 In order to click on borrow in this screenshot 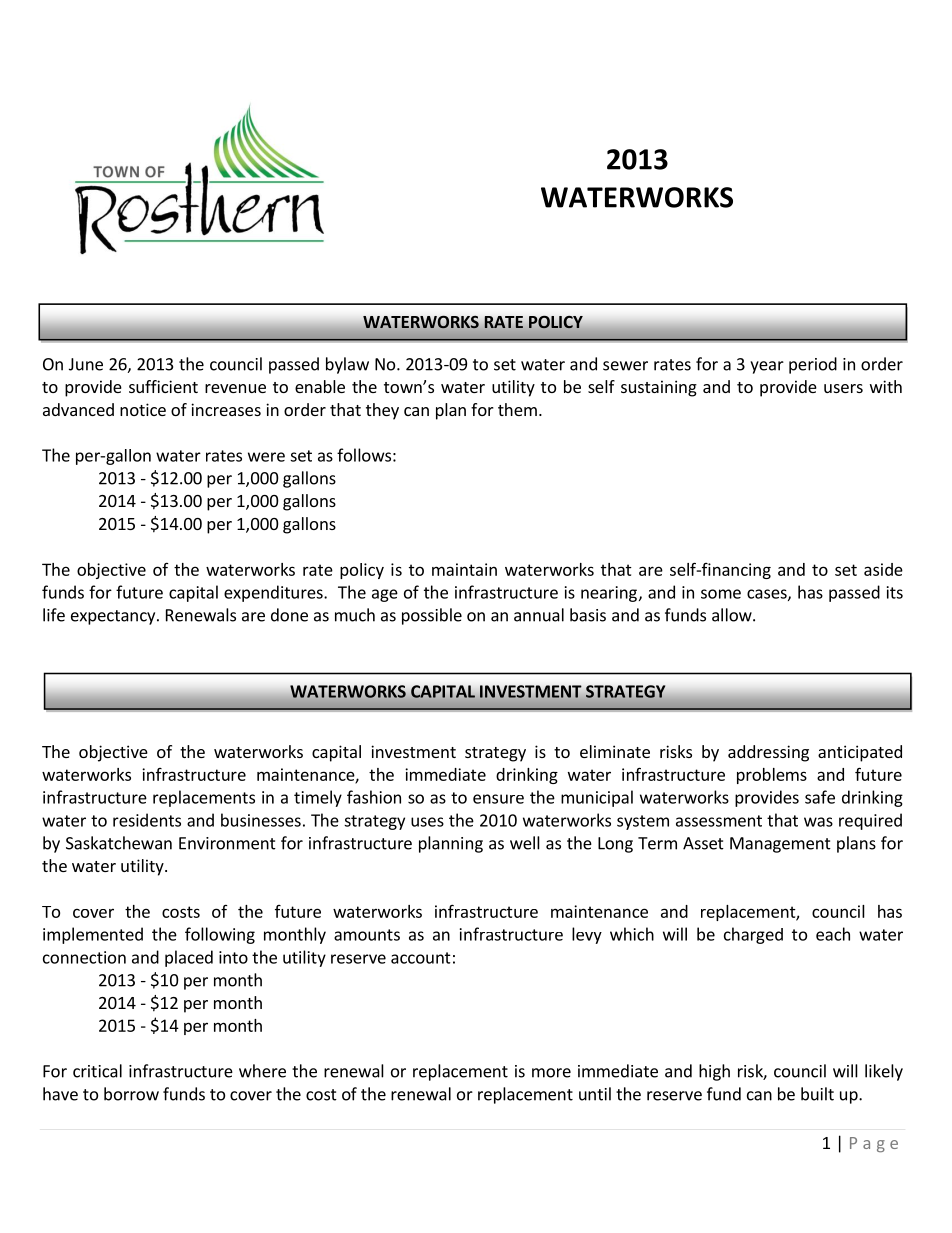, I will do `click(131, 1094)`.
